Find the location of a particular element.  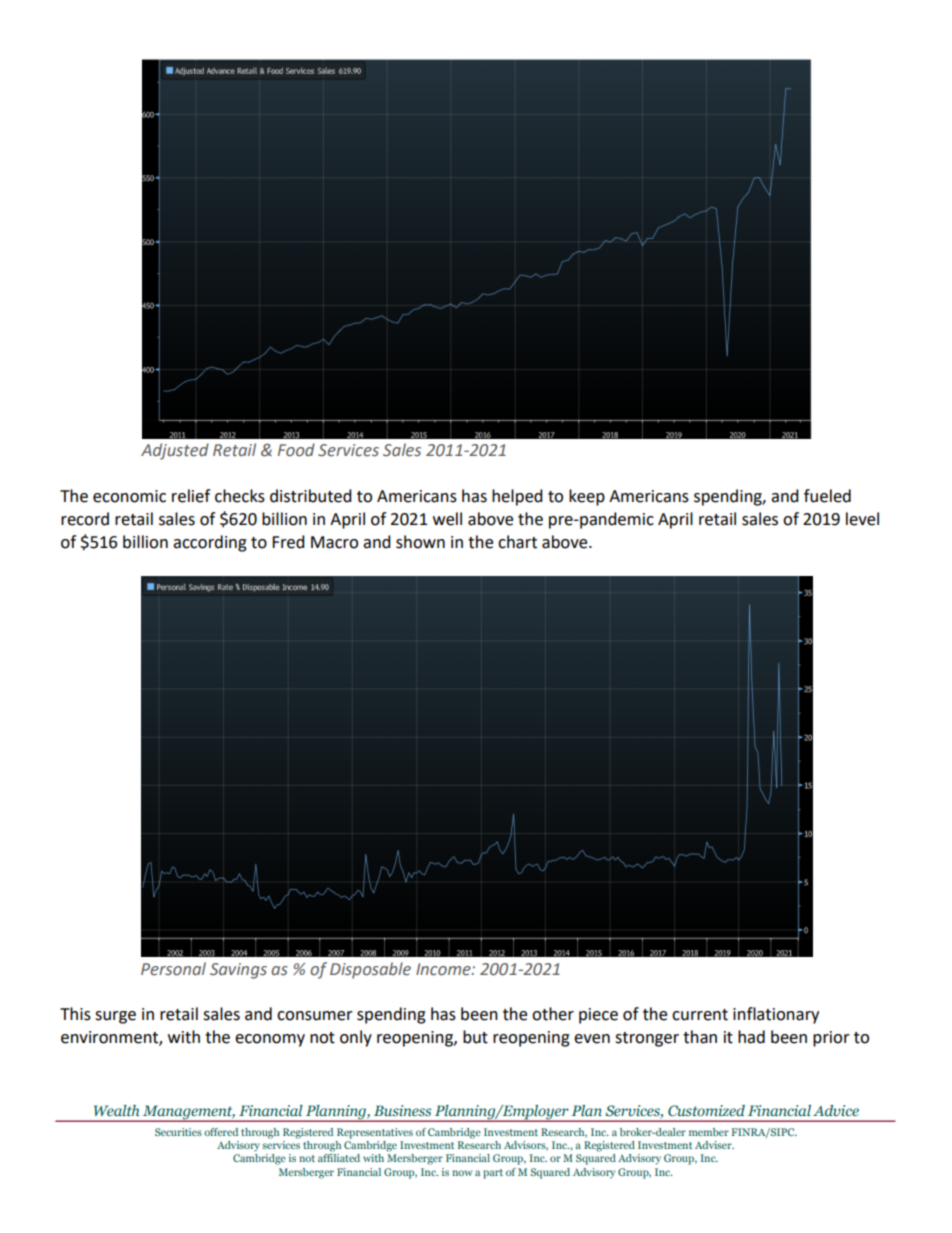

now is located at coordinates (462, 1173).
